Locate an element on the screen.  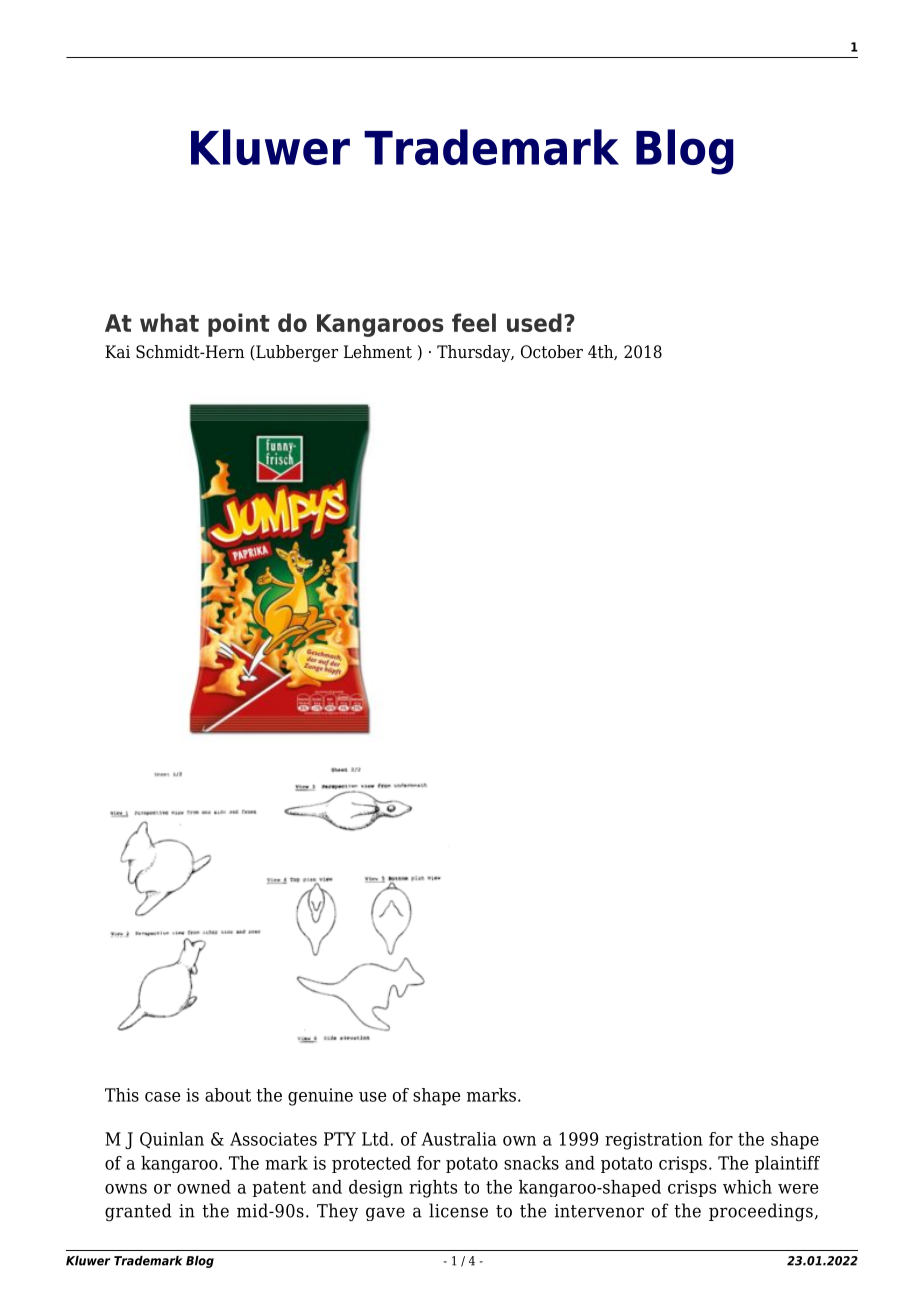
feel is located at coordinates (474, 322).
